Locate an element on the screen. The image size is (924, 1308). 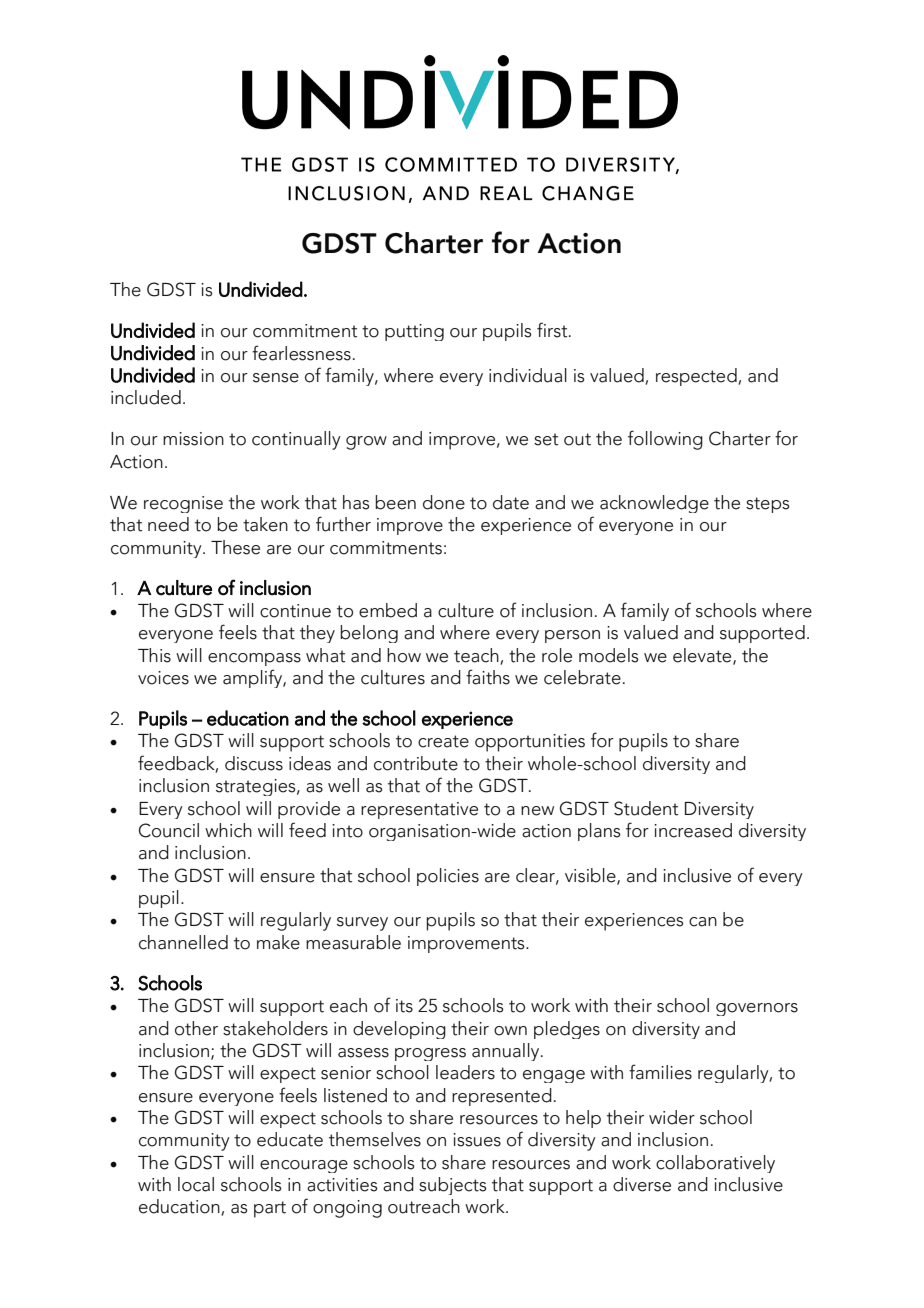
elevate is located at coordinates (703, 656).
